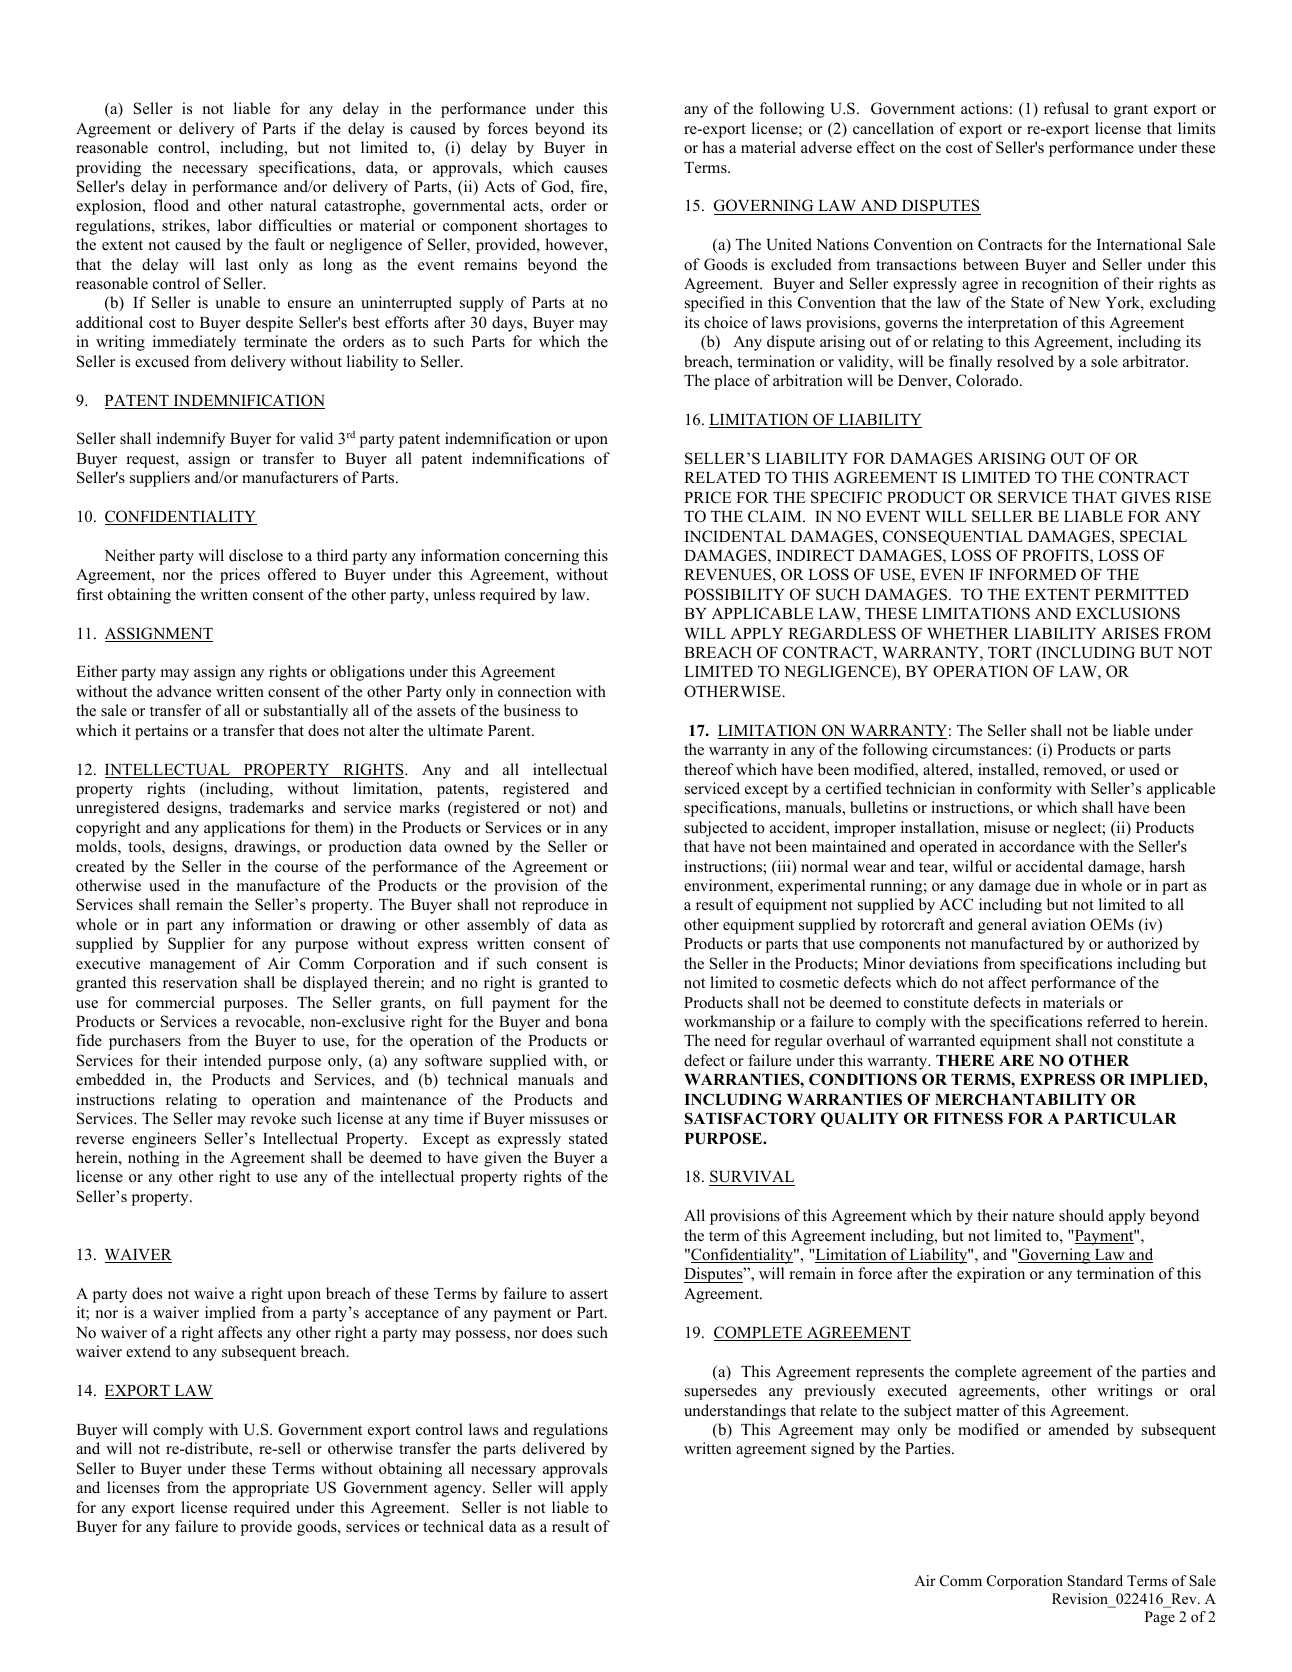  I want to click on indemnify, so click(191, 440).
